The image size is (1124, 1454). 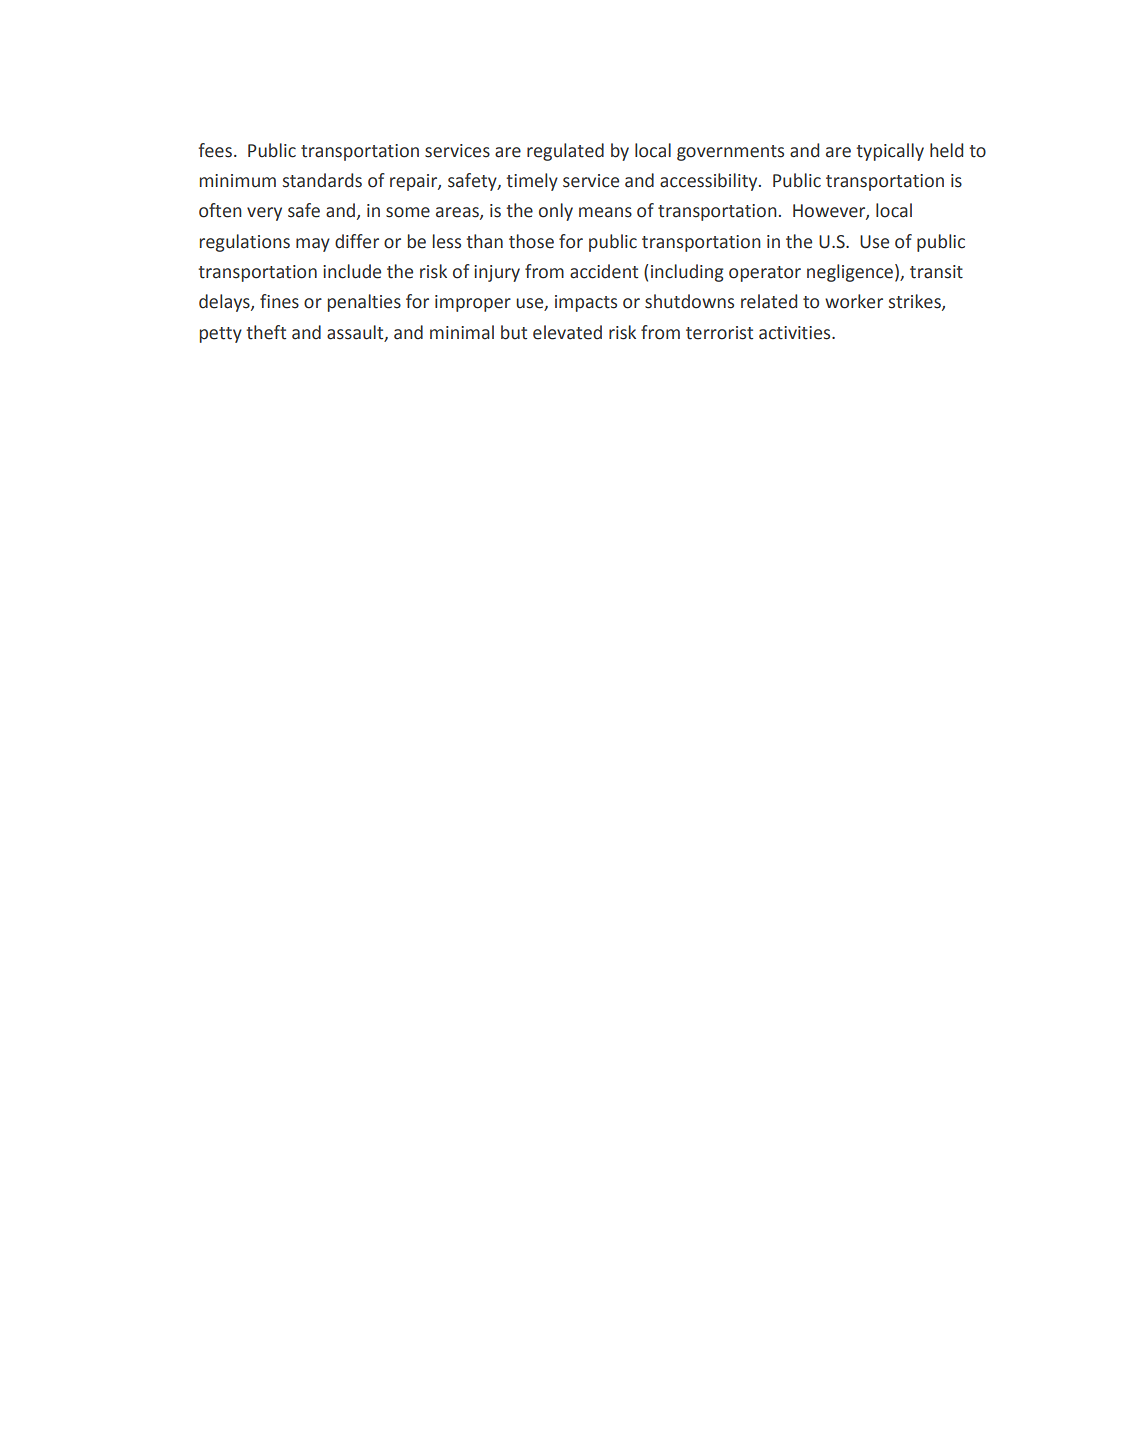 I want to click on those, so click(x=531, y=241).
